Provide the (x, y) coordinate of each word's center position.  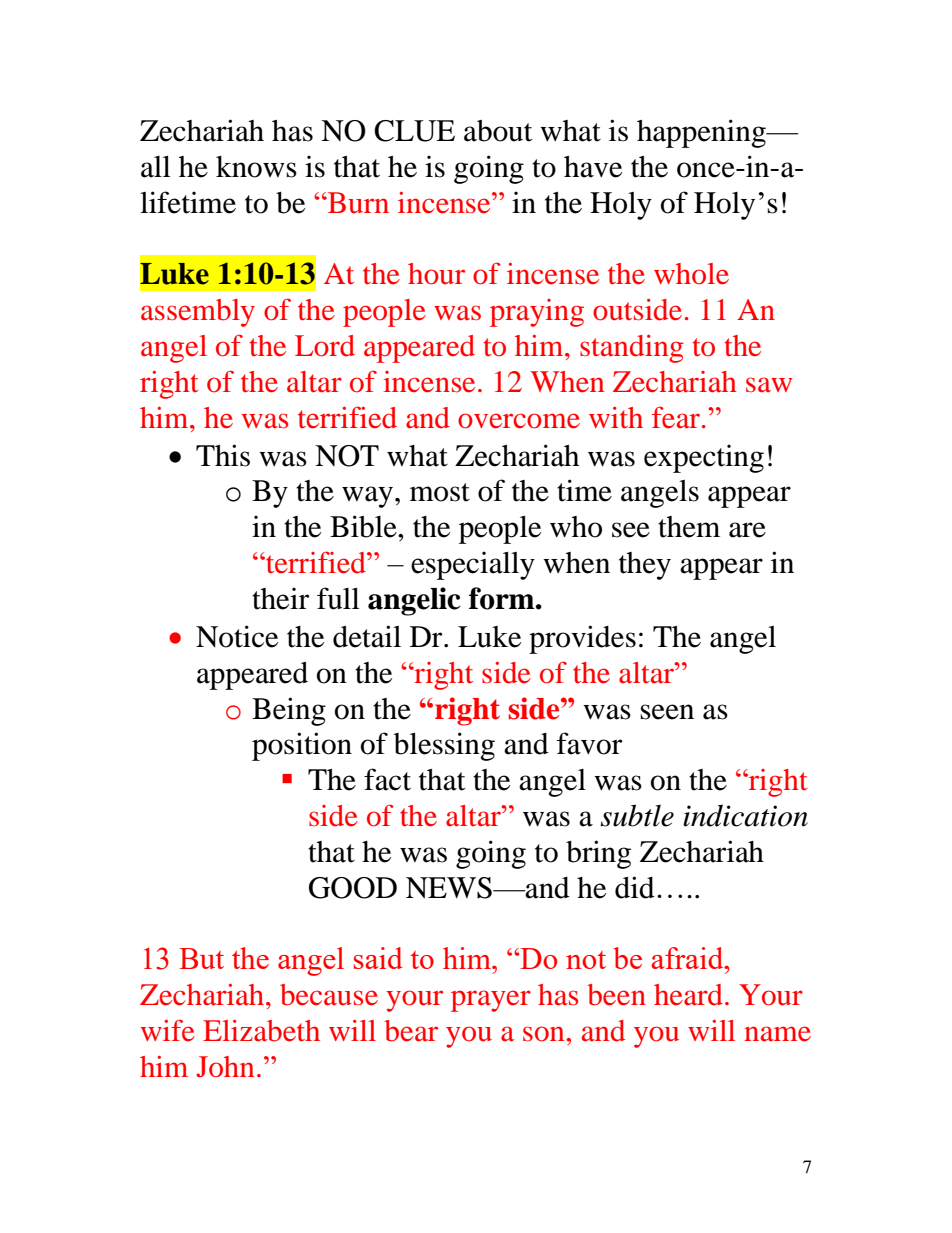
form (503, 598)
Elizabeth (261, 1031)
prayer (491, 1001)
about (498, 131)
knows (256, 167)
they (645, 566)
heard (688, 995)
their (280, 598)
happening (702, 133)
